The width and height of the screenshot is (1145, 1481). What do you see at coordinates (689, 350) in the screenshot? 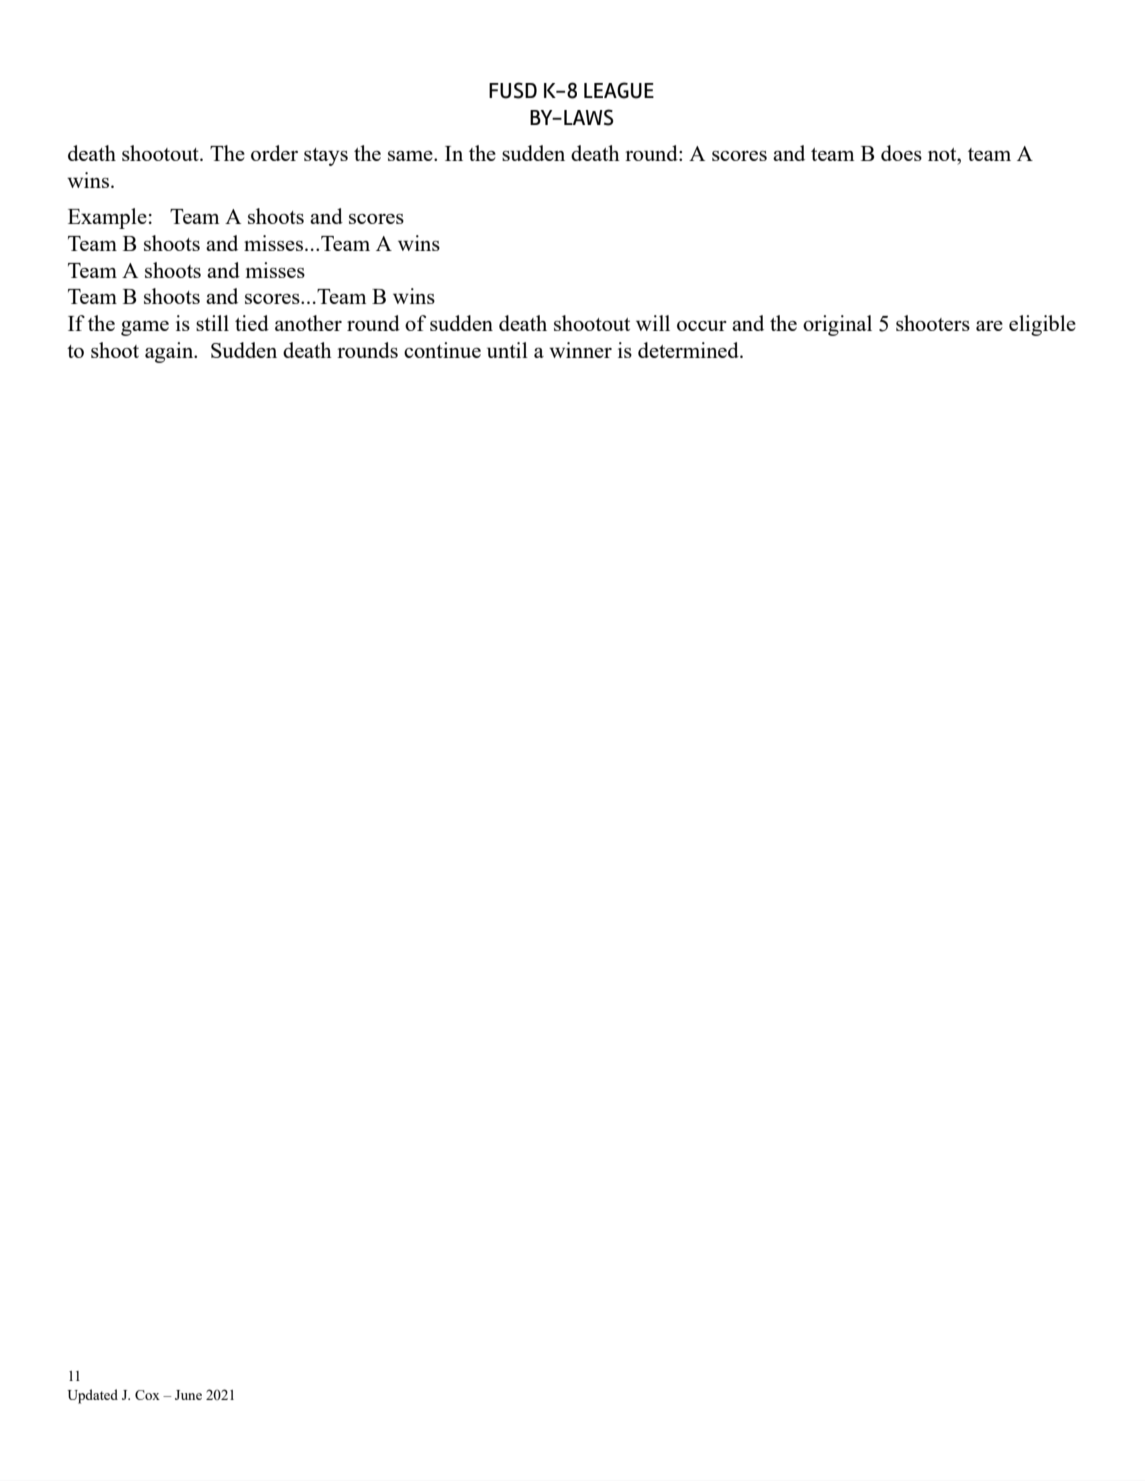
I see `determined` at bounding box center [689, 350].
